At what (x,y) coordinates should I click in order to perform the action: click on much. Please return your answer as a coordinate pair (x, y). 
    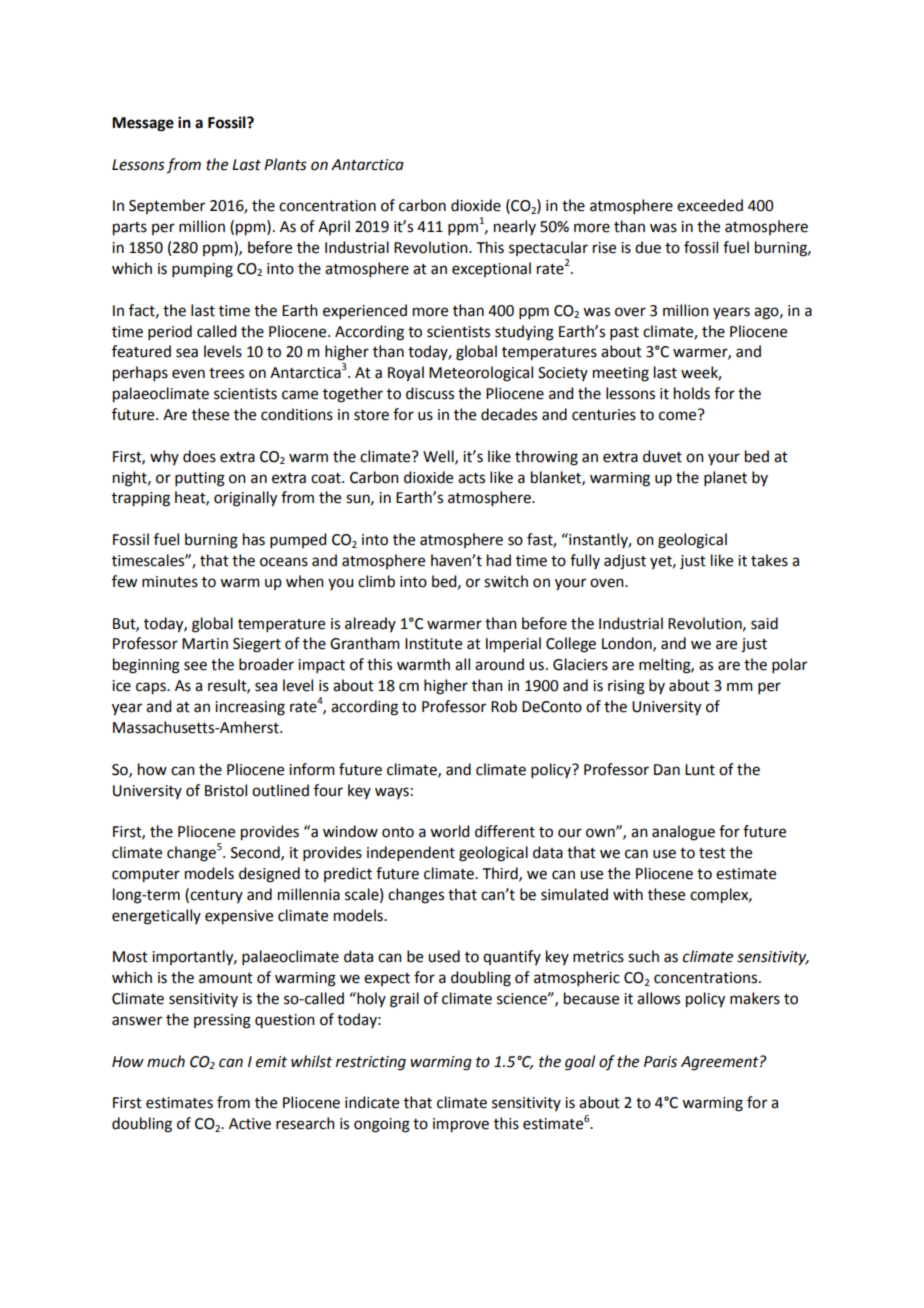
    Looking at the image, I should click on (166, 1061).
